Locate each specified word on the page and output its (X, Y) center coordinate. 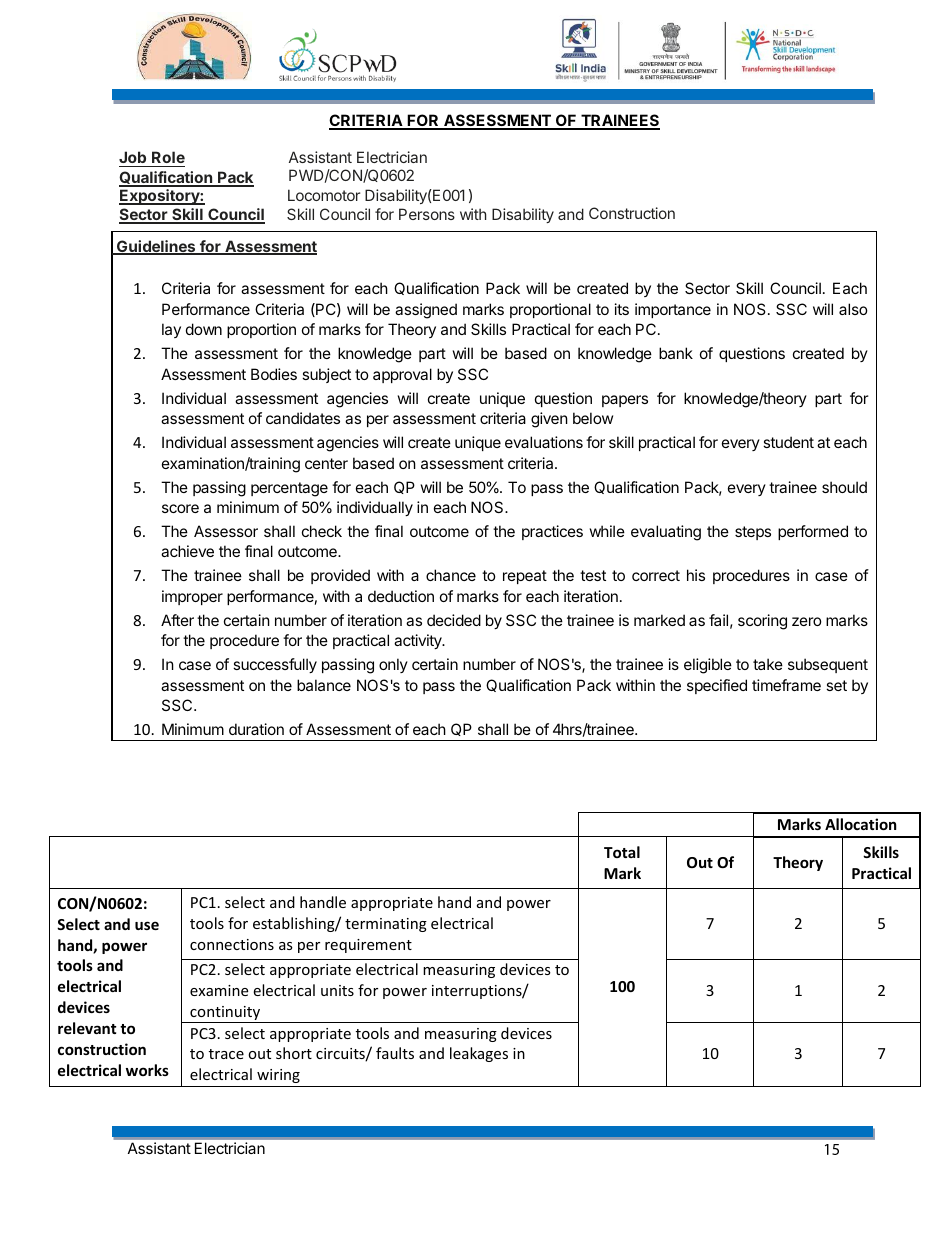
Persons (427, 214)
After (177, 620)
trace (226, 1054)
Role (167, 159)
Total (622, 852)
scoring (762, 622)
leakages (479, 1054)
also (853, 309)
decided (454, 620)
